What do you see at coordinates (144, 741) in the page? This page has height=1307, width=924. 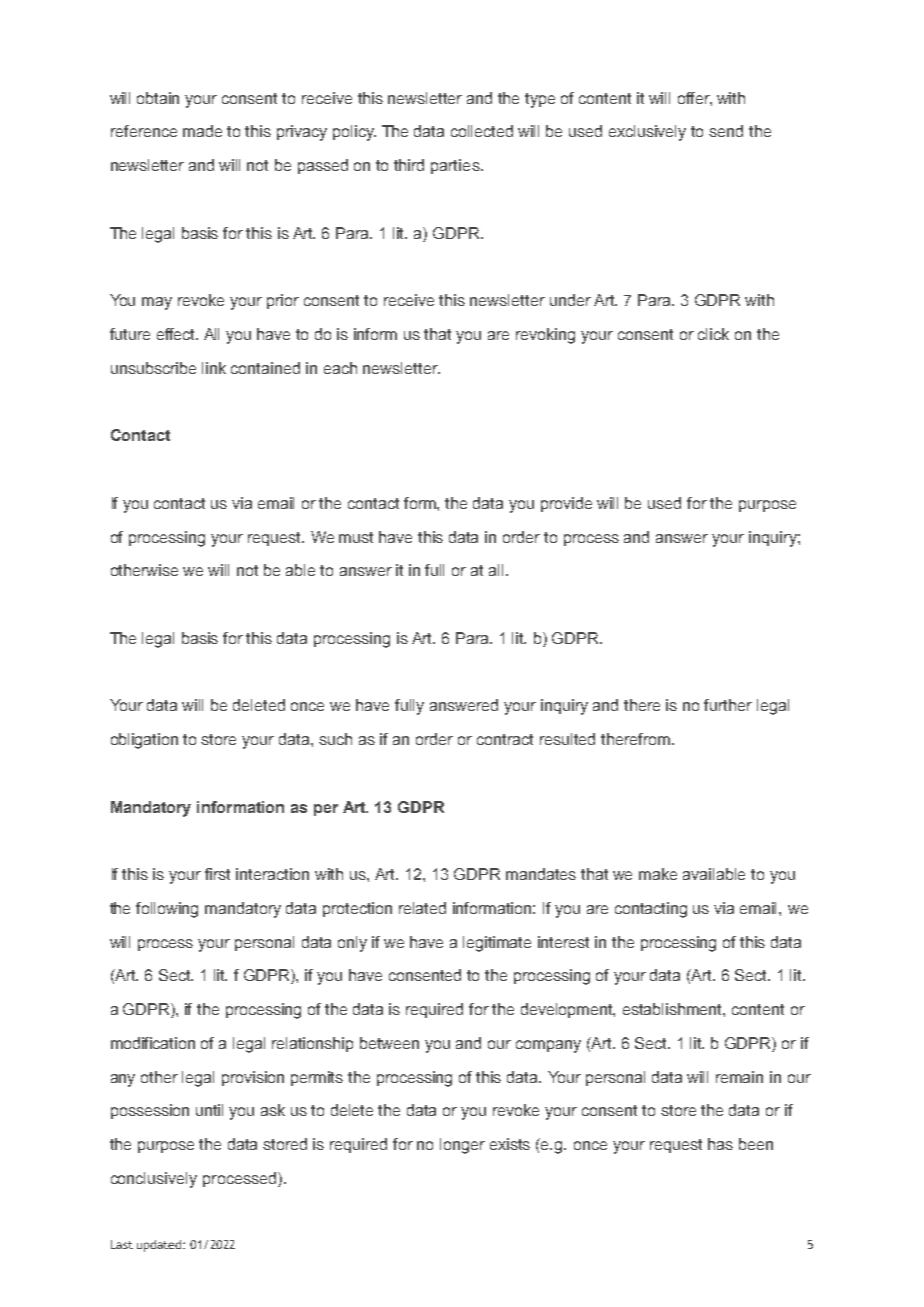 I see `obligation` at bounding box center [144, 741].
